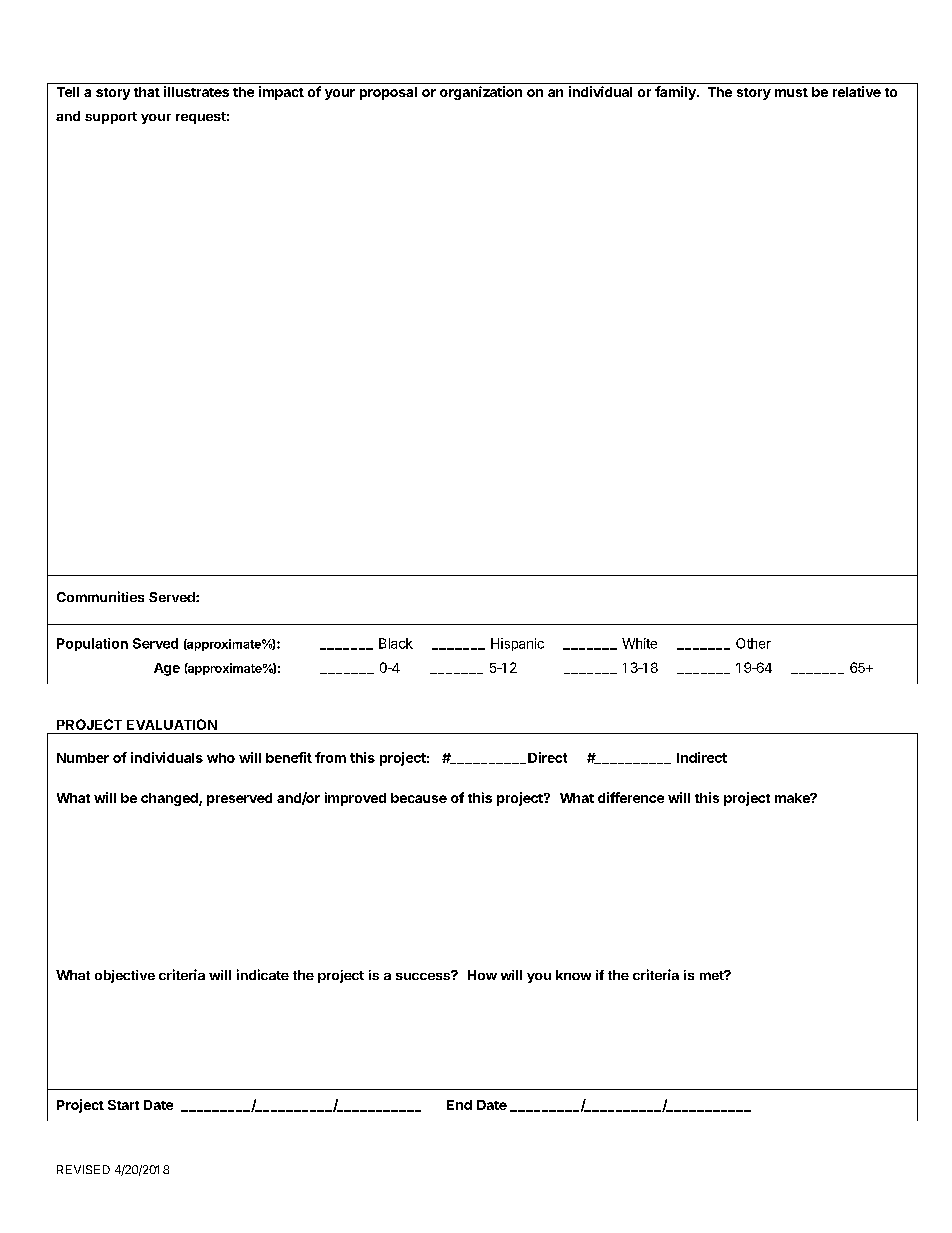 Image resolution: width=952 pixels, height=1233 pixels. I want to click on know, so click(573, 975).
